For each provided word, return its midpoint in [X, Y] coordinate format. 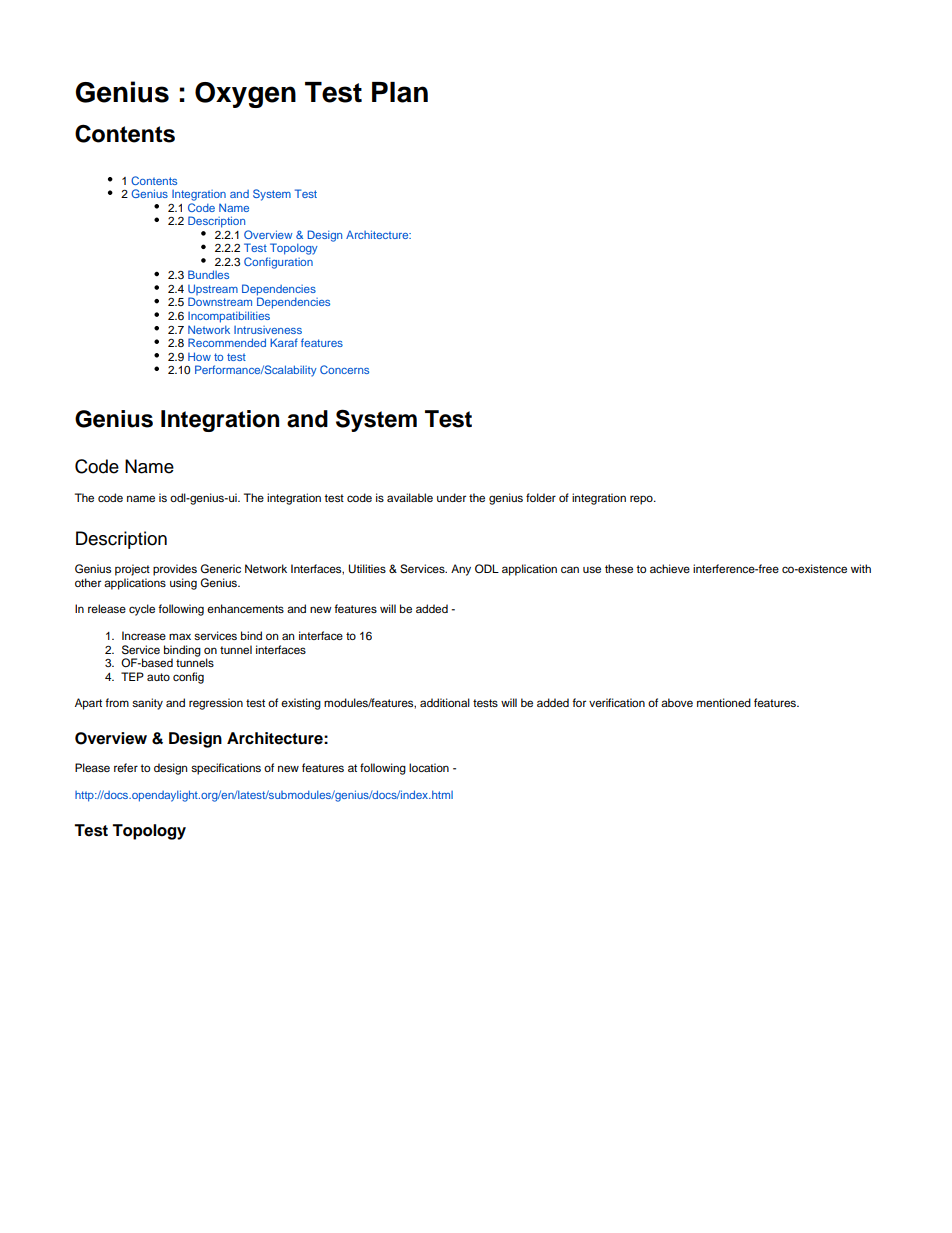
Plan [400, 92]
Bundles [208, 274]
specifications [226, 769]
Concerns [344, 369]
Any [461, 570]
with [861, 568]
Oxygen [245, 95]
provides [175, 570]
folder [541, 497]
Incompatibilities [229, 317]
